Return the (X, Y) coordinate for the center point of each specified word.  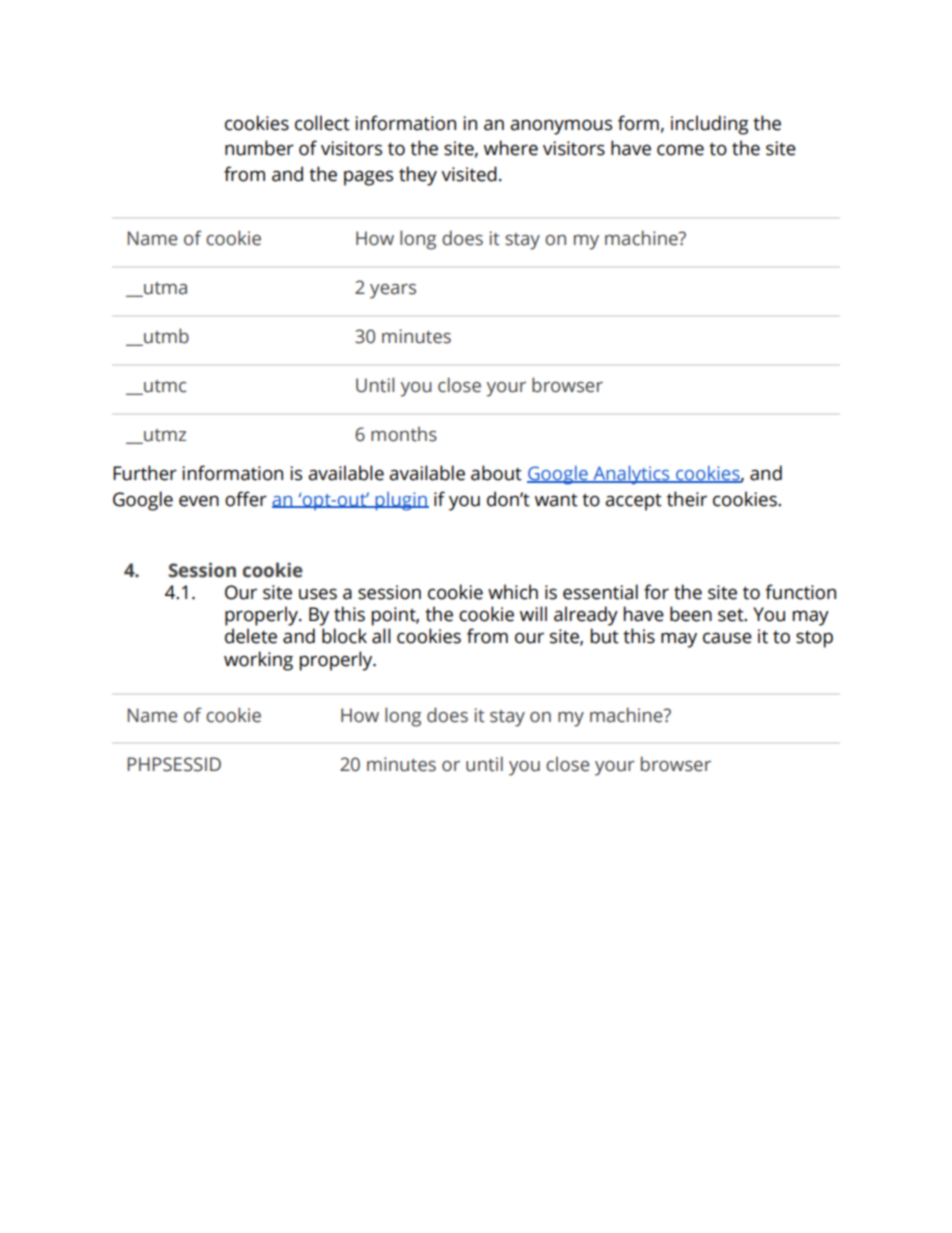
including (710, 125)
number (259, 148)
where (511, 148)
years (393, 291)
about (496, 473)
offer (246, 499)
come (680, 150)
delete (251, 636)
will (533, 613)
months (404, 434)
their (687, 499)
